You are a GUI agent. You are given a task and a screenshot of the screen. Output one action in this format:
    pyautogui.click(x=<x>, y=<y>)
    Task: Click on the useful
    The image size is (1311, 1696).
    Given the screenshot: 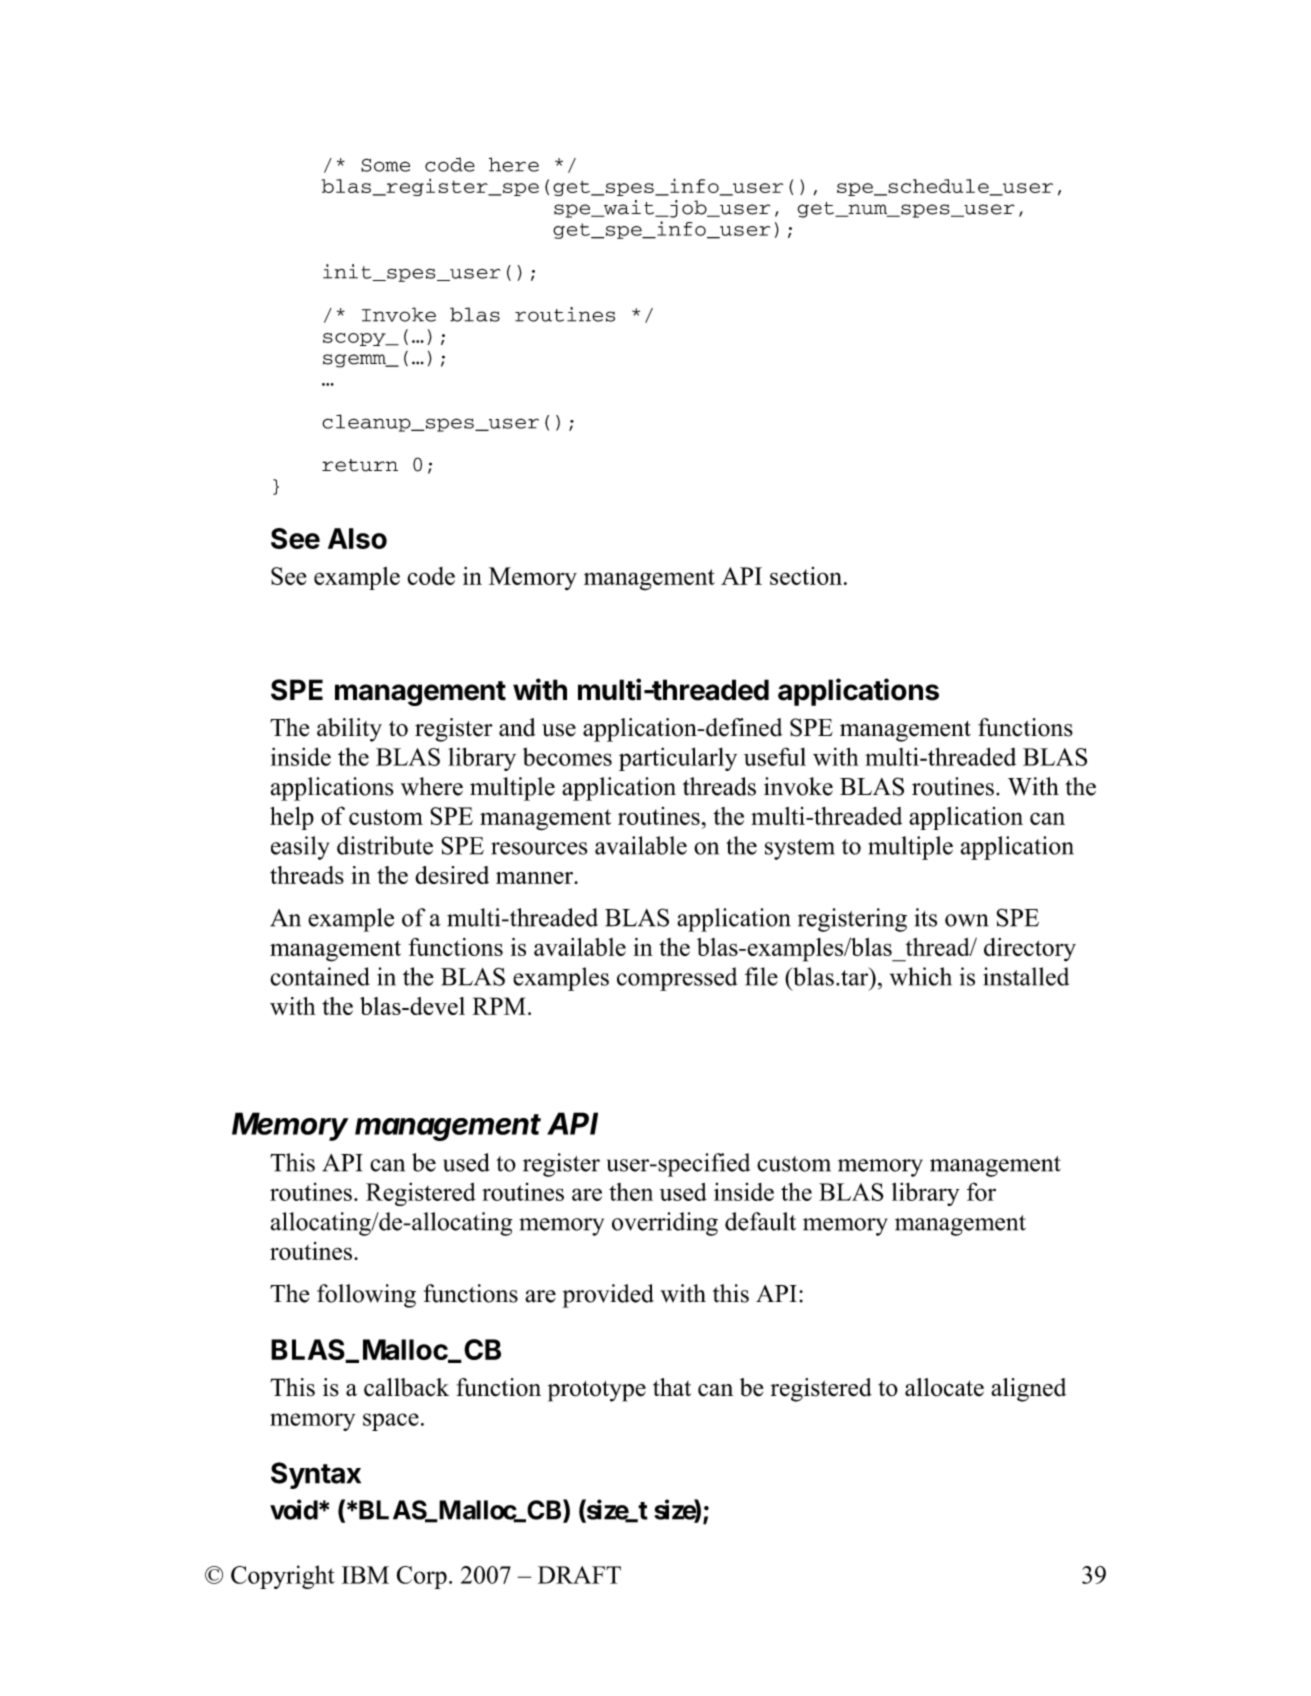 What is the action you would take?
    pyautogui.click(x=775, y=756)
